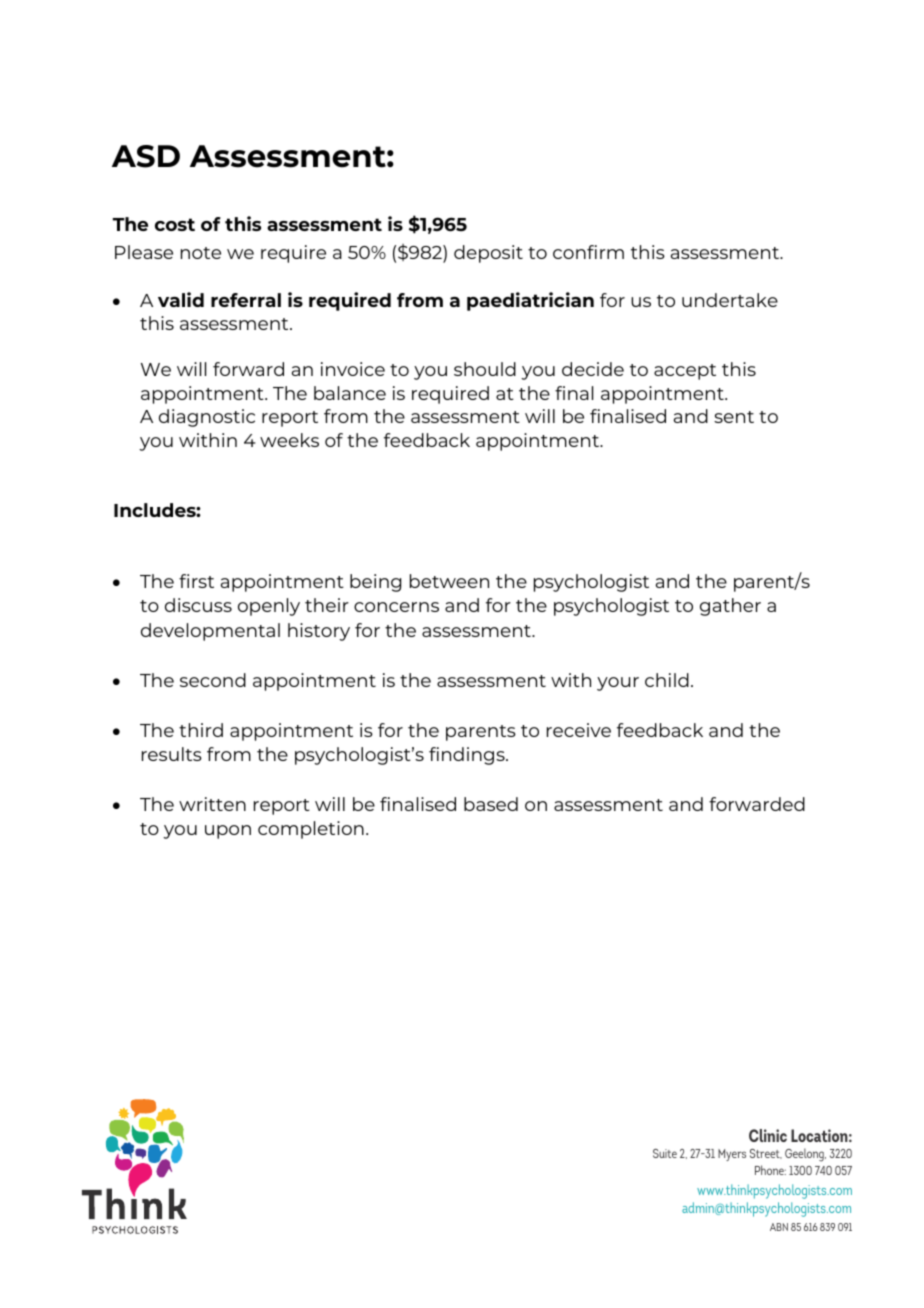  Describe the element at coordinates (730, 607) in the screenshot. I see `gather` at that location.
